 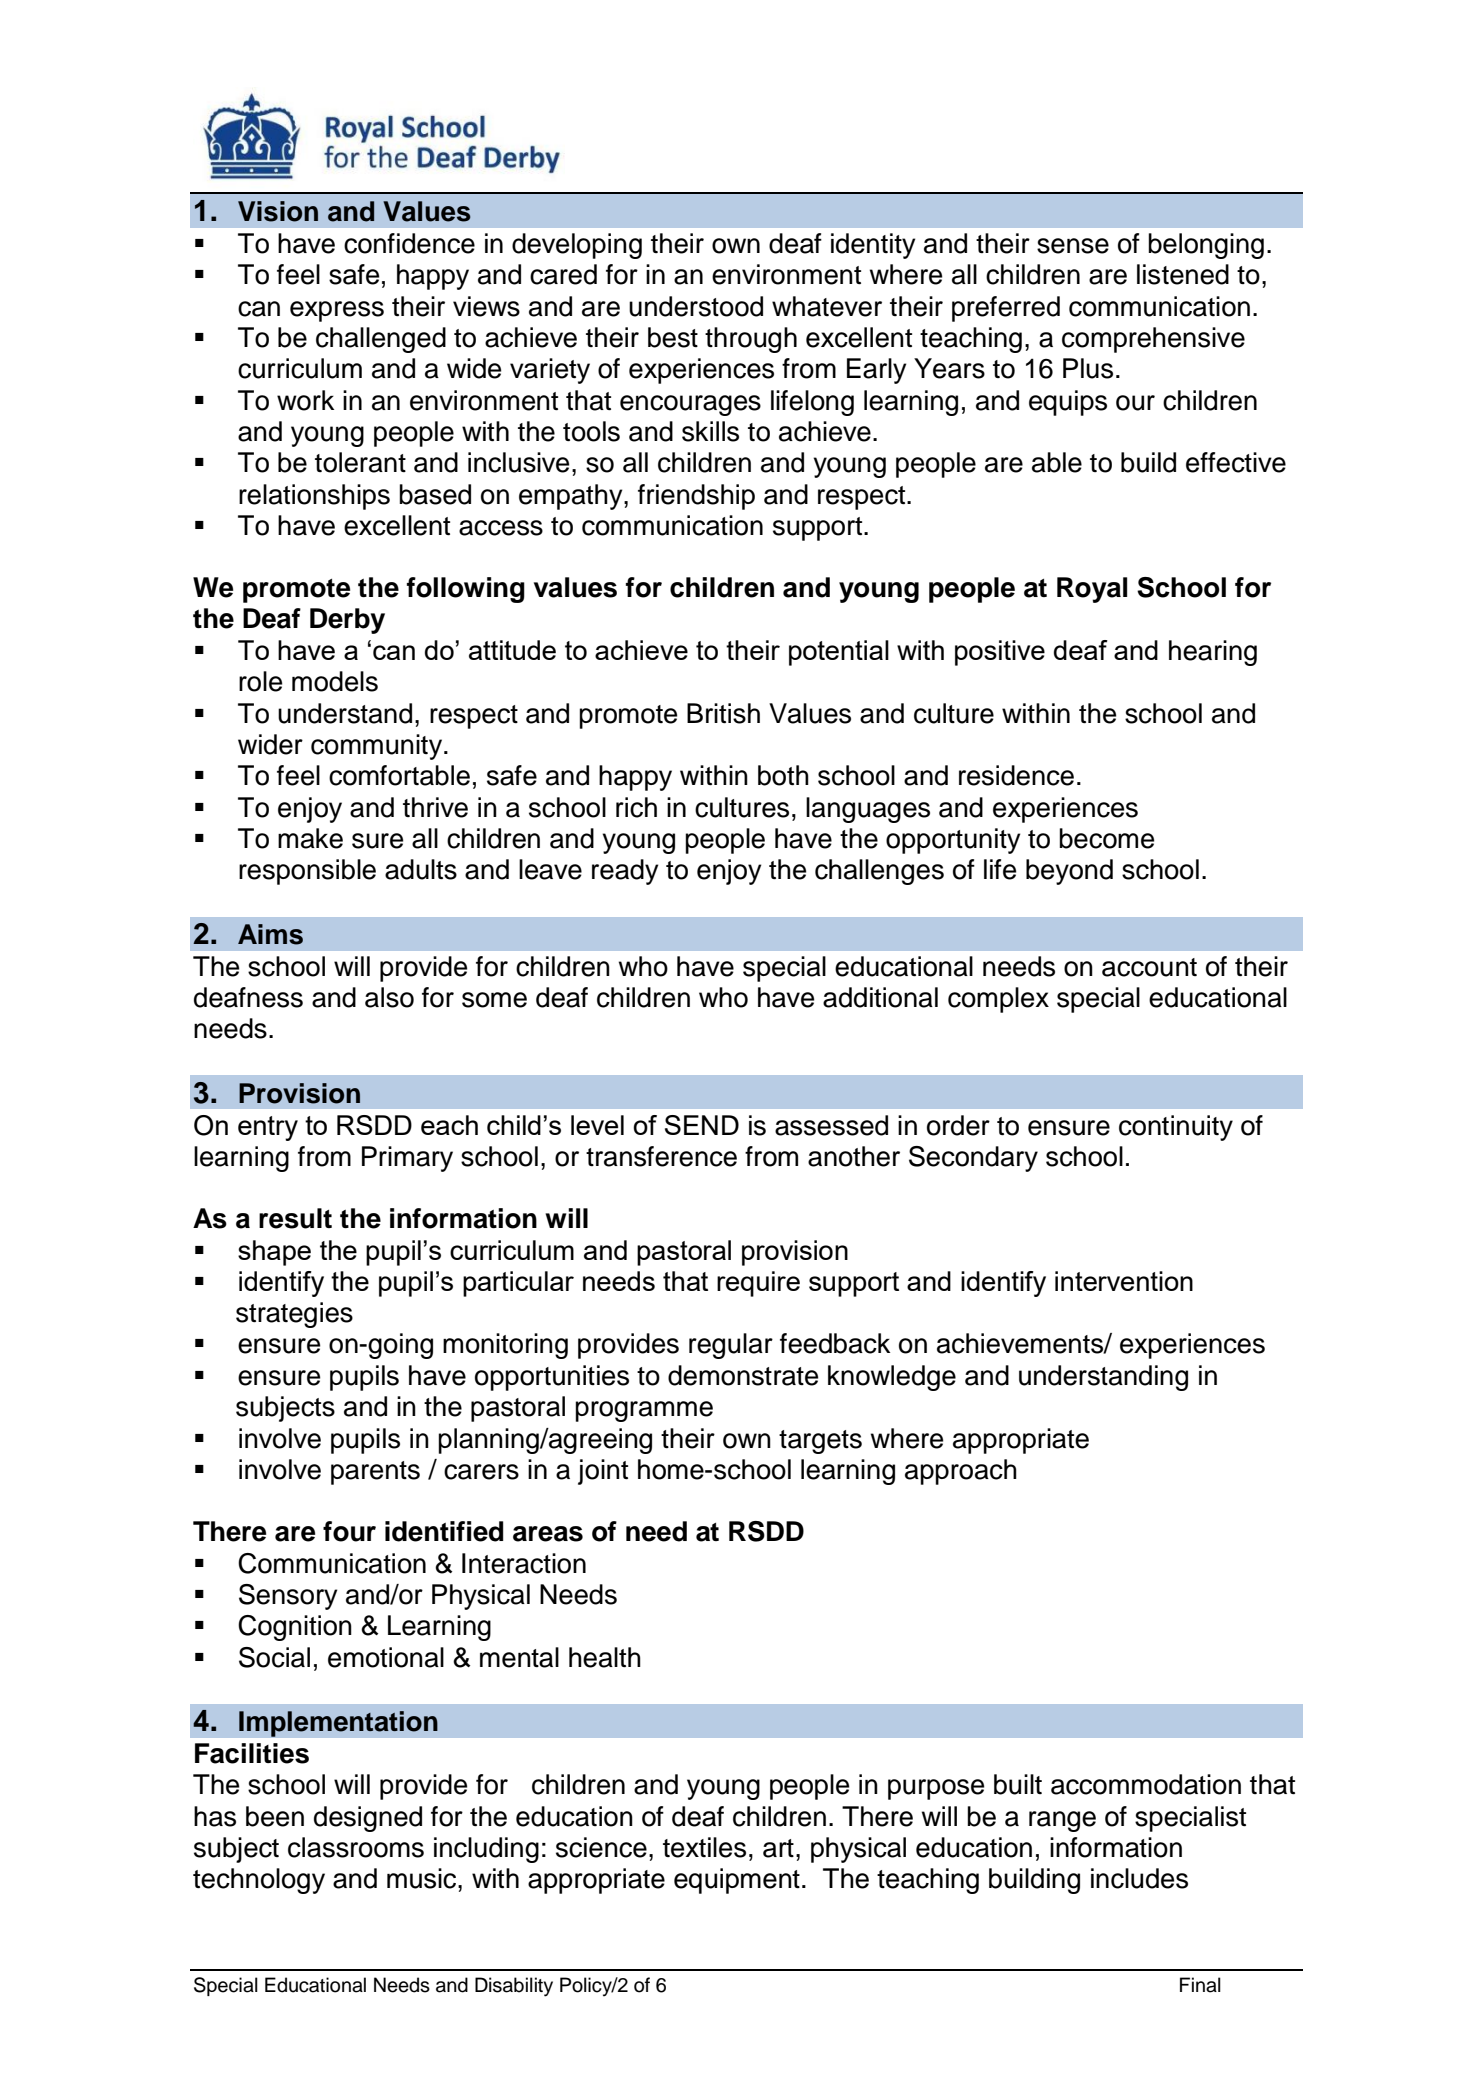 I want to click on targets, so click(x=820, y=1442).
